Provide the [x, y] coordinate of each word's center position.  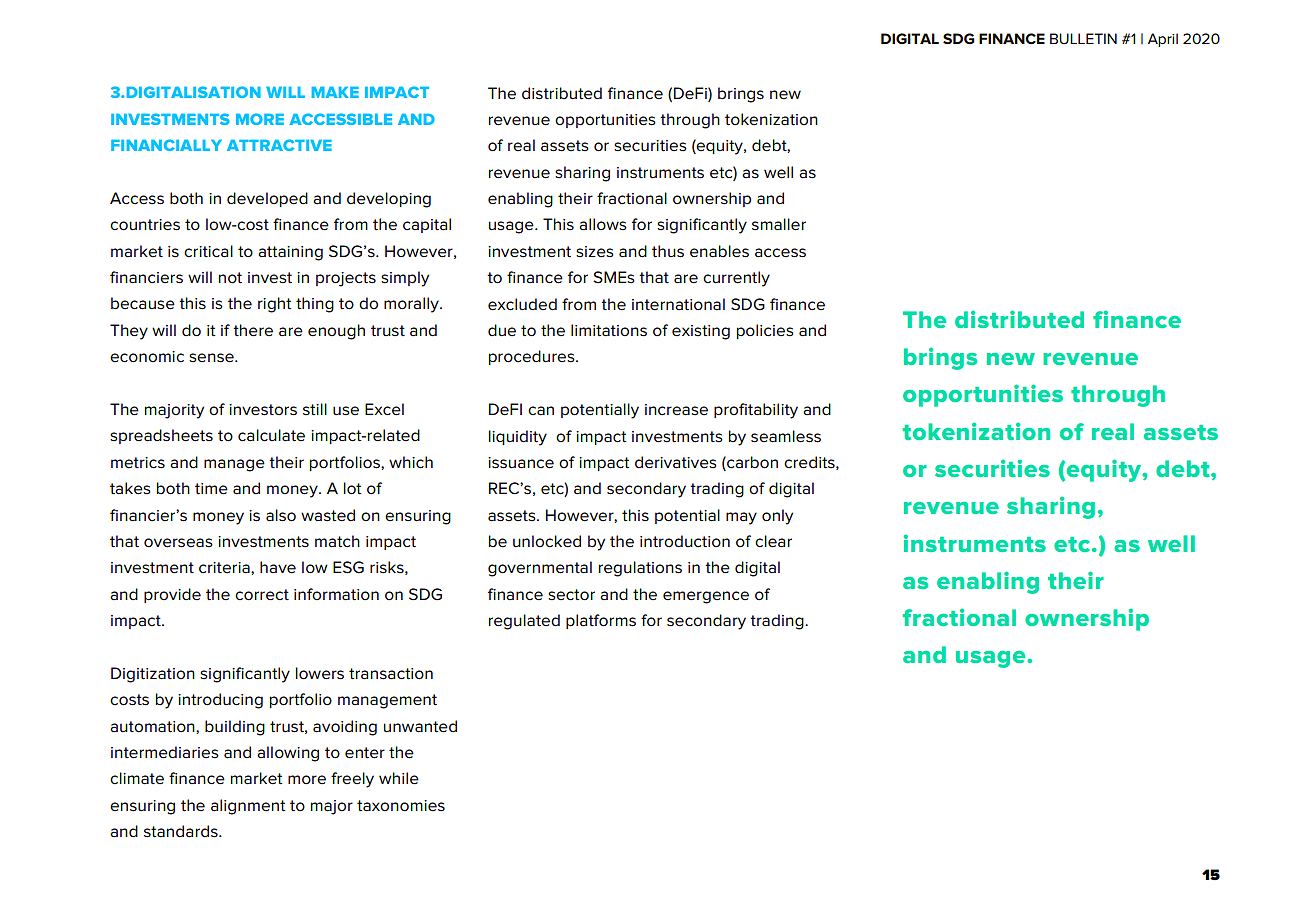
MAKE [335, 92]
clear [773, 541]
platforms [601, 621]
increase [676, 410]
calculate [271, 435]
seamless [786, 436]
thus [668, 251]
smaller [779, 224]
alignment [248, 807]
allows [603, 224]
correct [262, 595]
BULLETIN [1083, 38]
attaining [290, 253]
